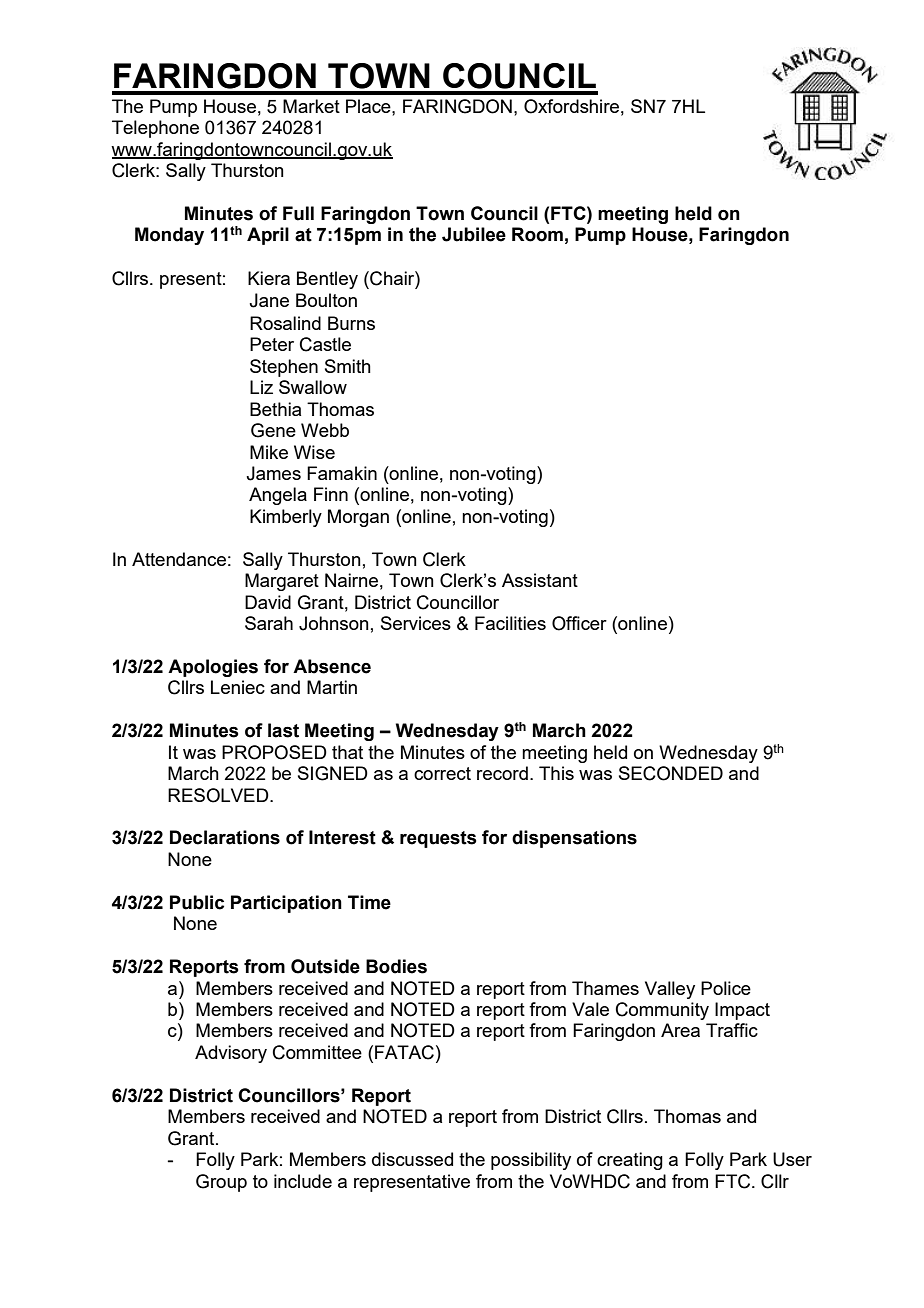  What do you see at coordinates (221, 1183) in the screenshot?
I see `Group` at bounding box center [221, 1183].
